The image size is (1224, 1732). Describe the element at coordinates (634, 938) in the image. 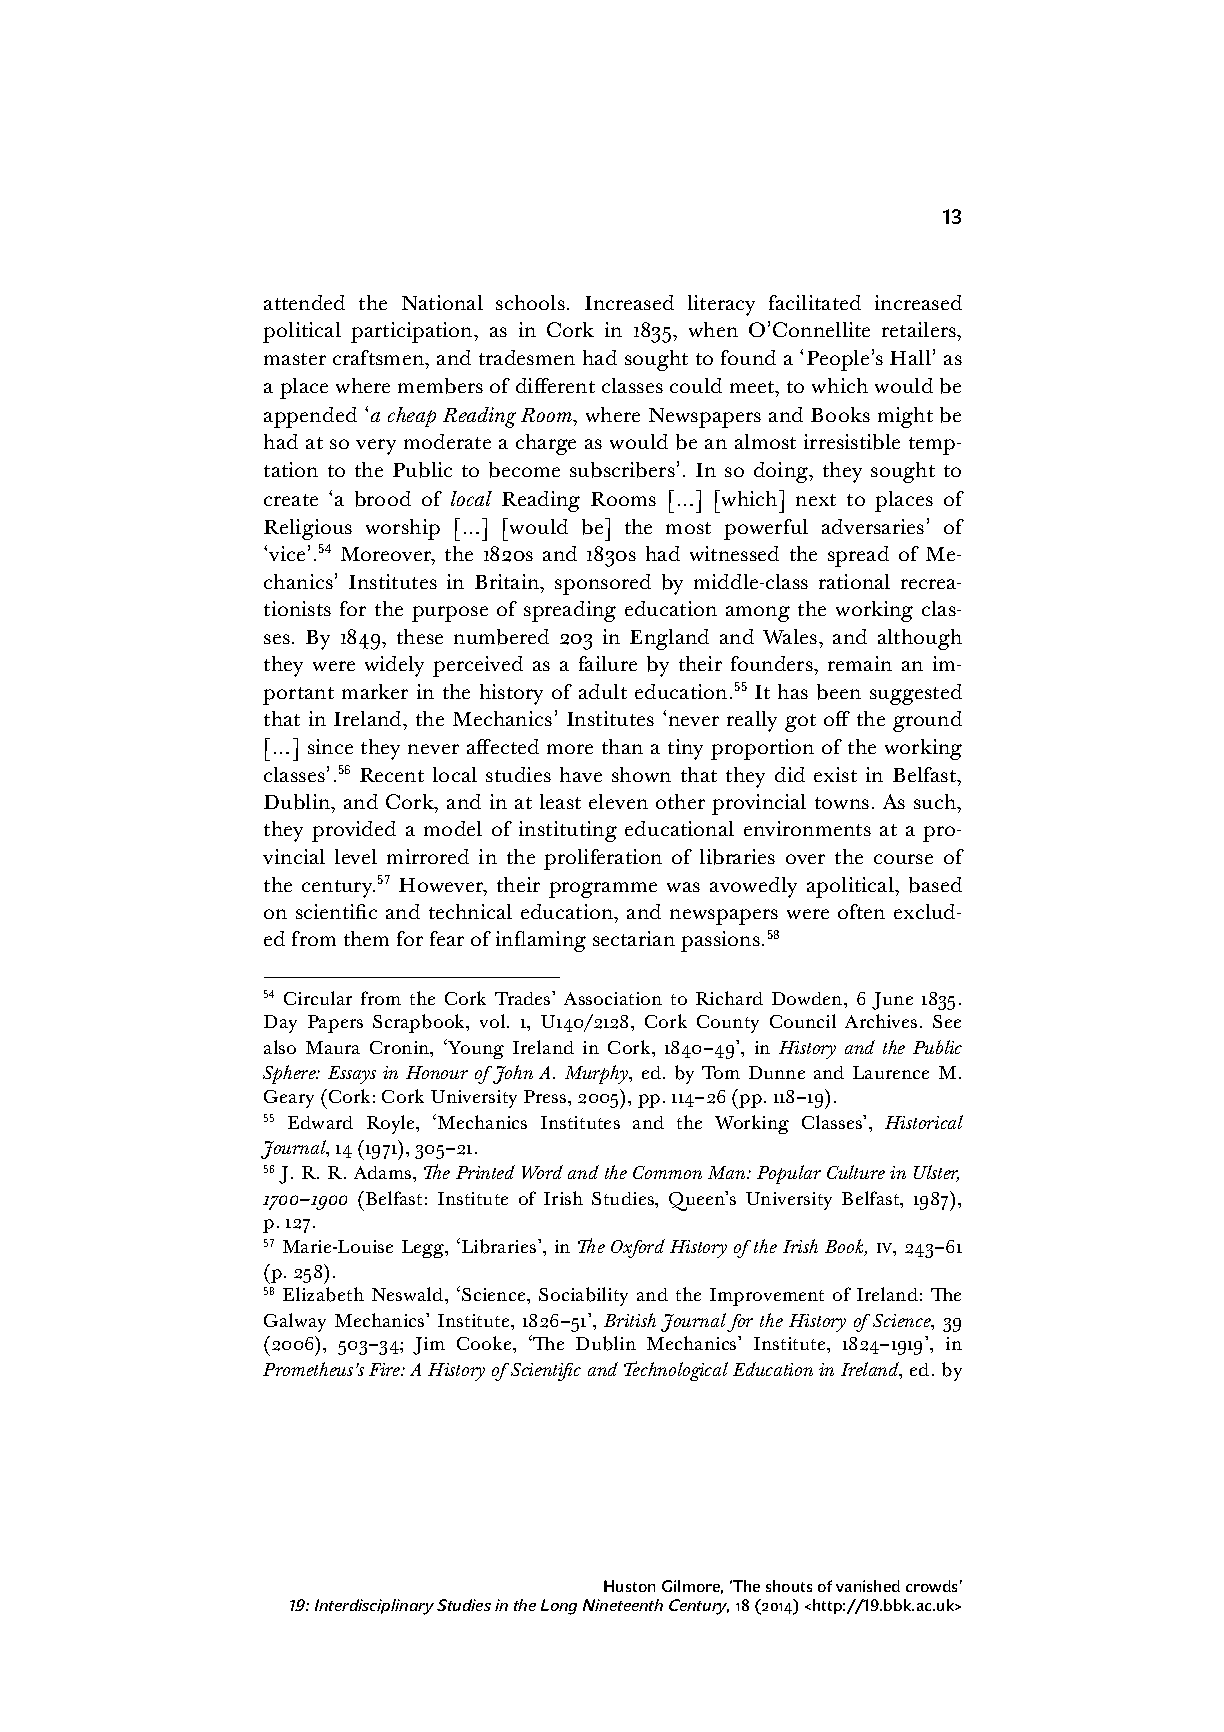

I see `sectarian` at that location.
